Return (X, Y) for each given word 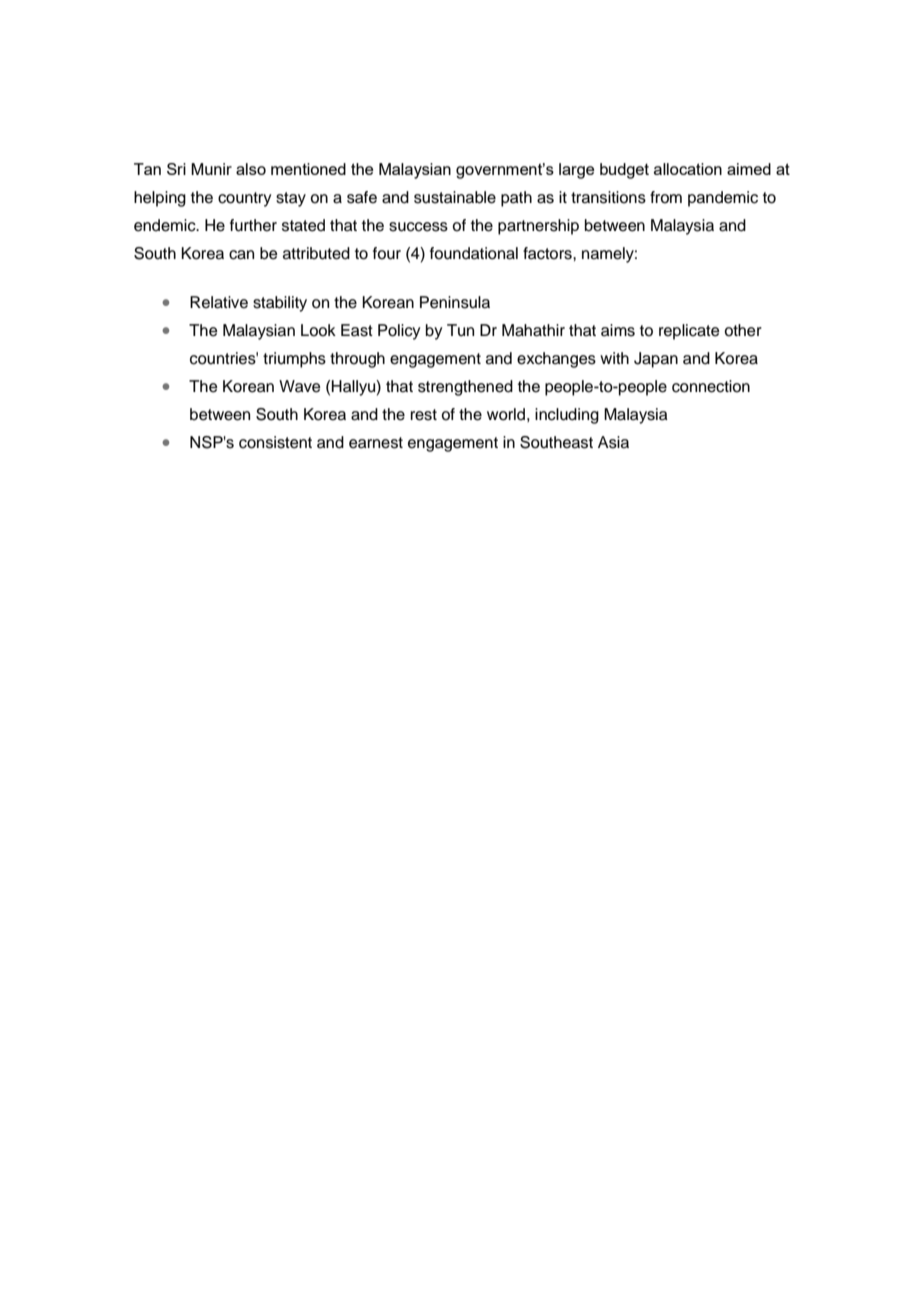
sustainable (455, 197)
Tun (460, 330)
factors (548, 253)
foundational (474, 253)
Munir (211, 169)
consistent (275, 442)
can (241, 255)
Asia (613, 442)
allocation (688, 169)
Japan (656, 360)
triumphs (294, 360)
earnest (376, 443)
